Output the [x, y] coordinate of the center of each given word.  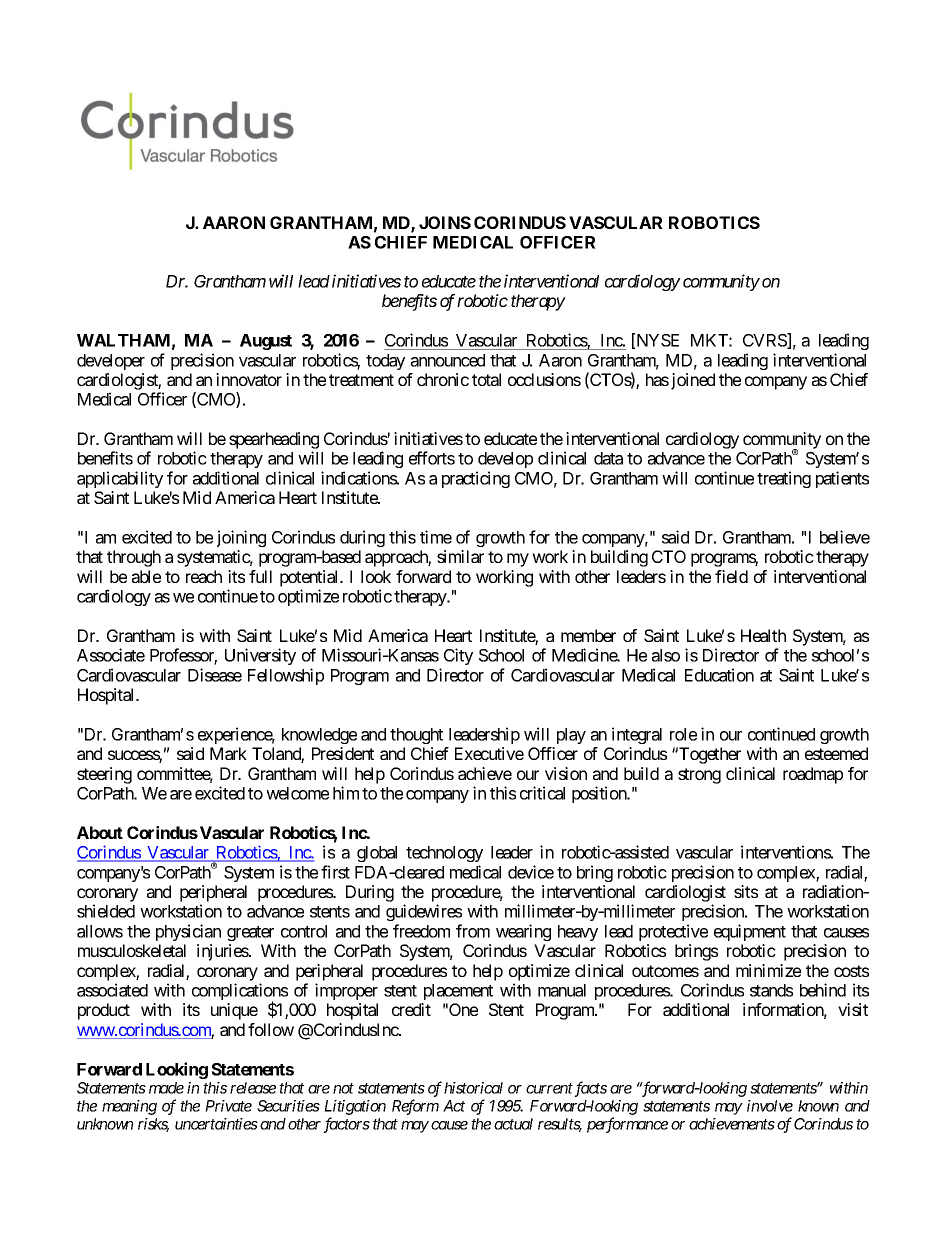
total [486, 379]
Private [228, 1106]
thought [416, 736]
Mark [228, 753]
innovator [249, 379]
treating [784, 479]
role [683, 734]
